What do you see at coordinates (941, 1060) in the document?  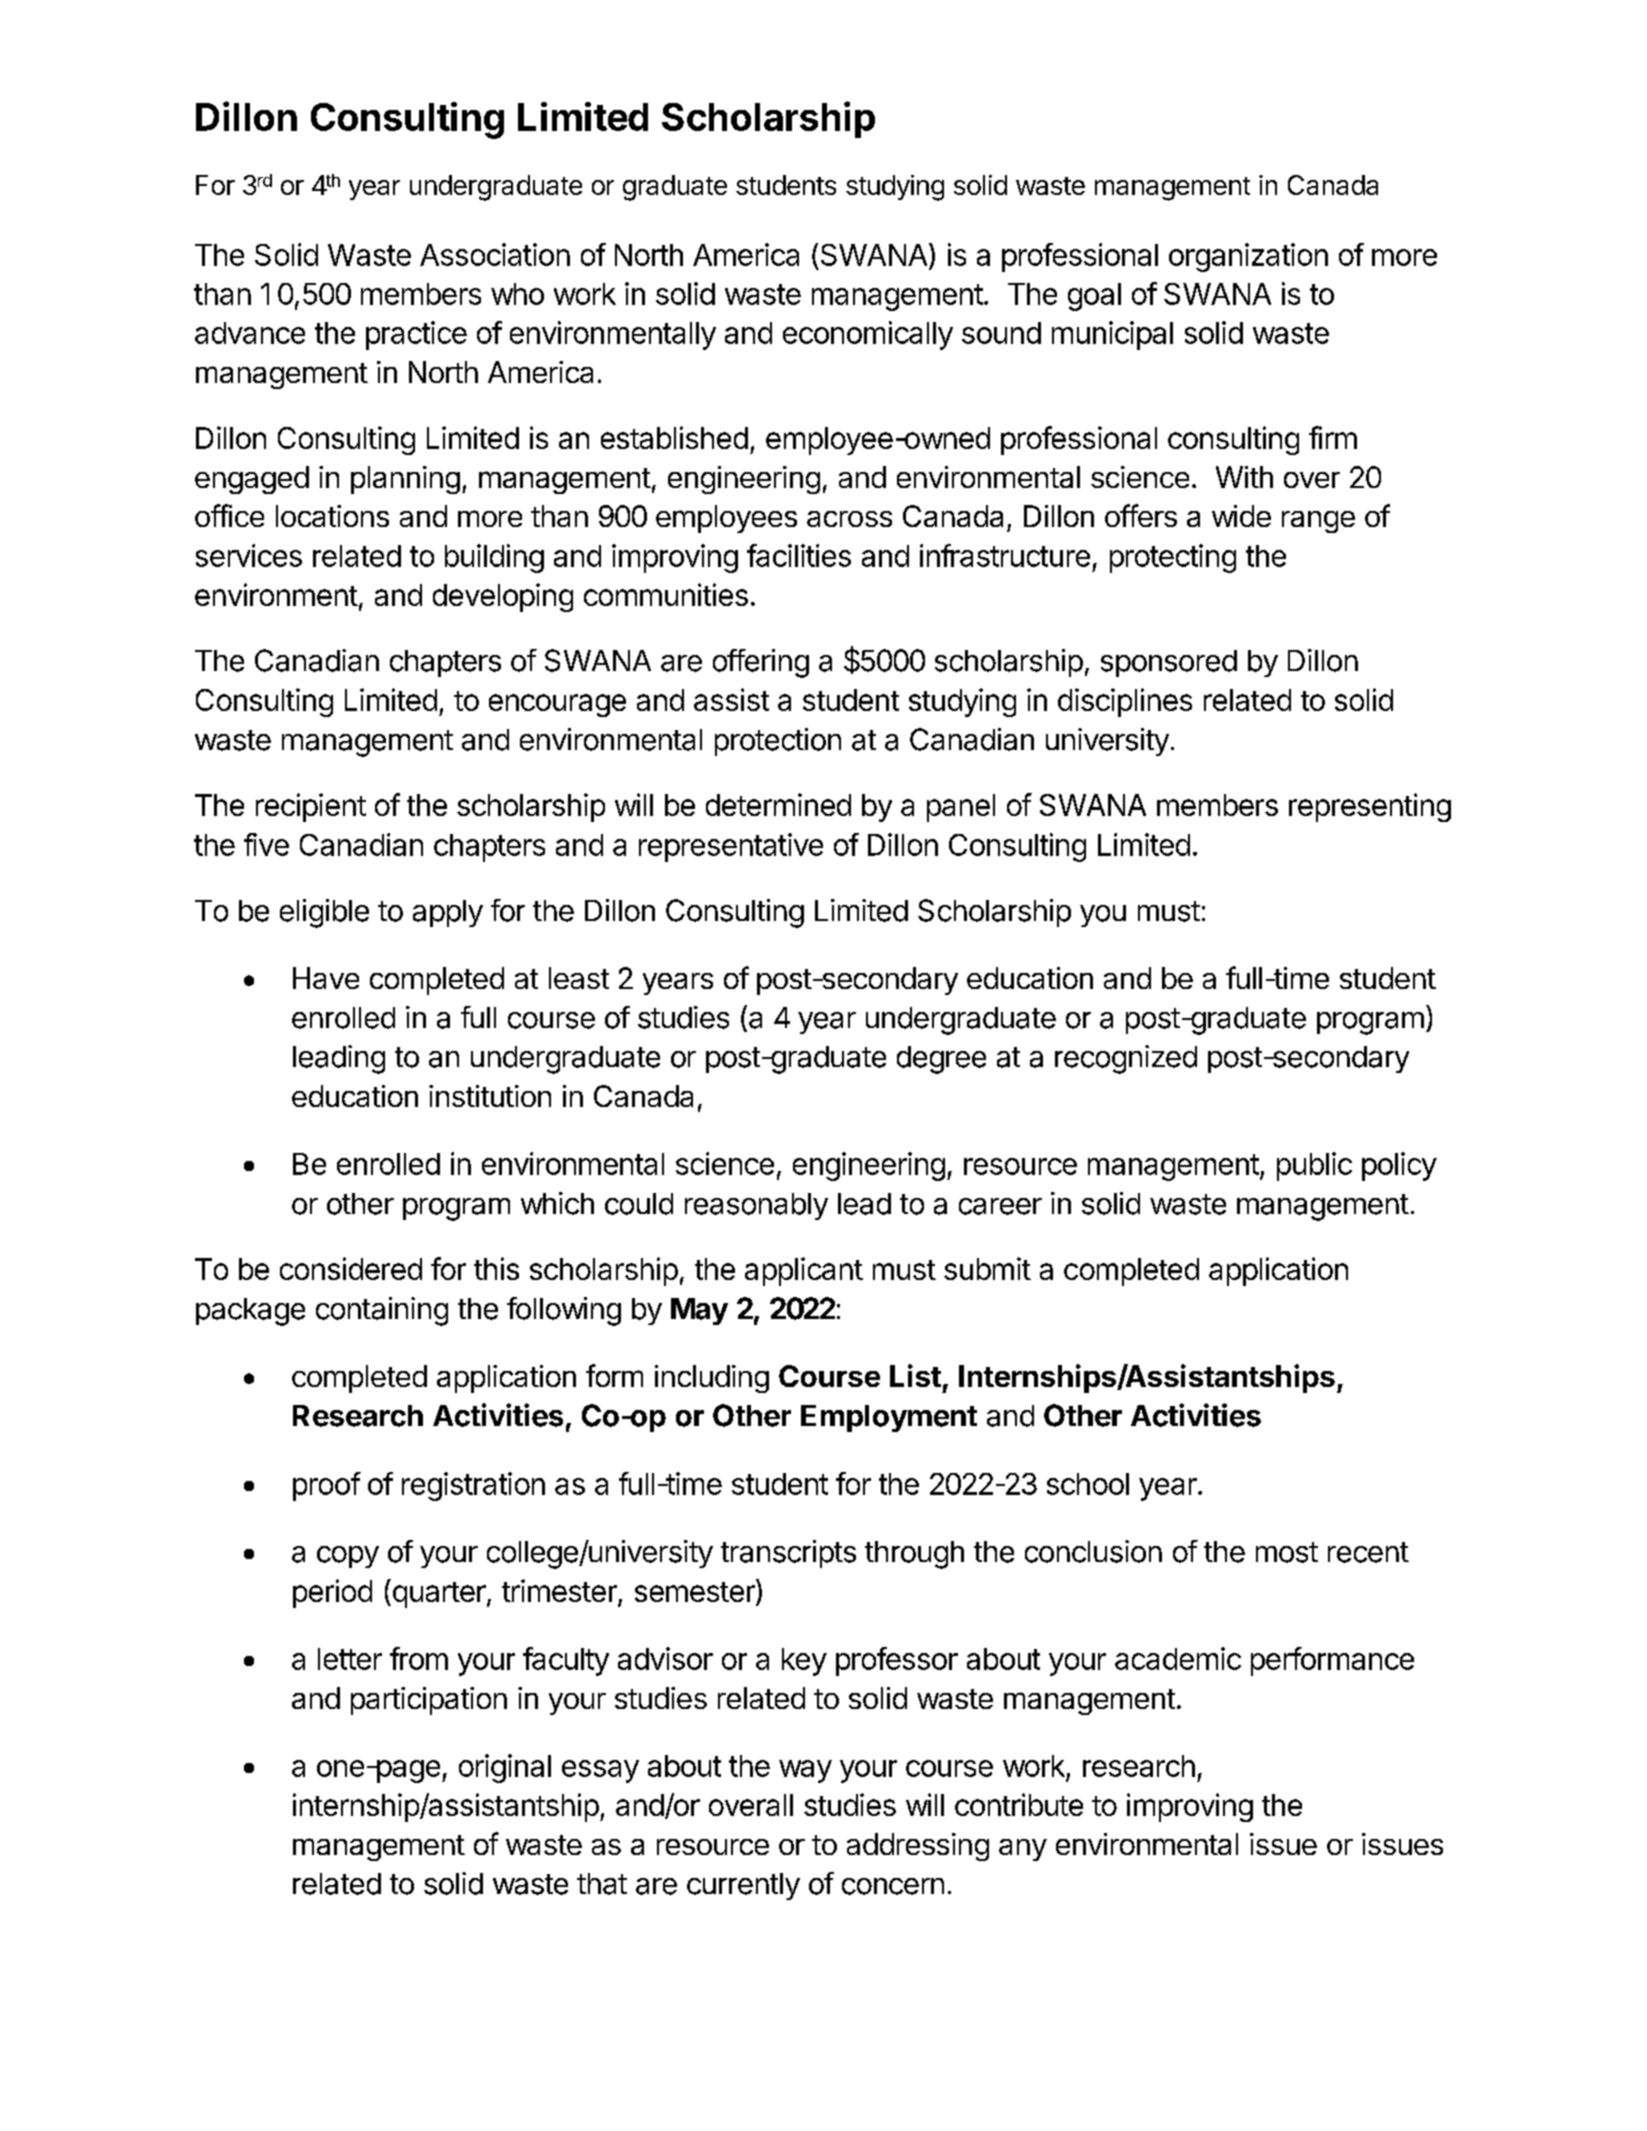 I see `degree` at bounding box center [941, 1060].
